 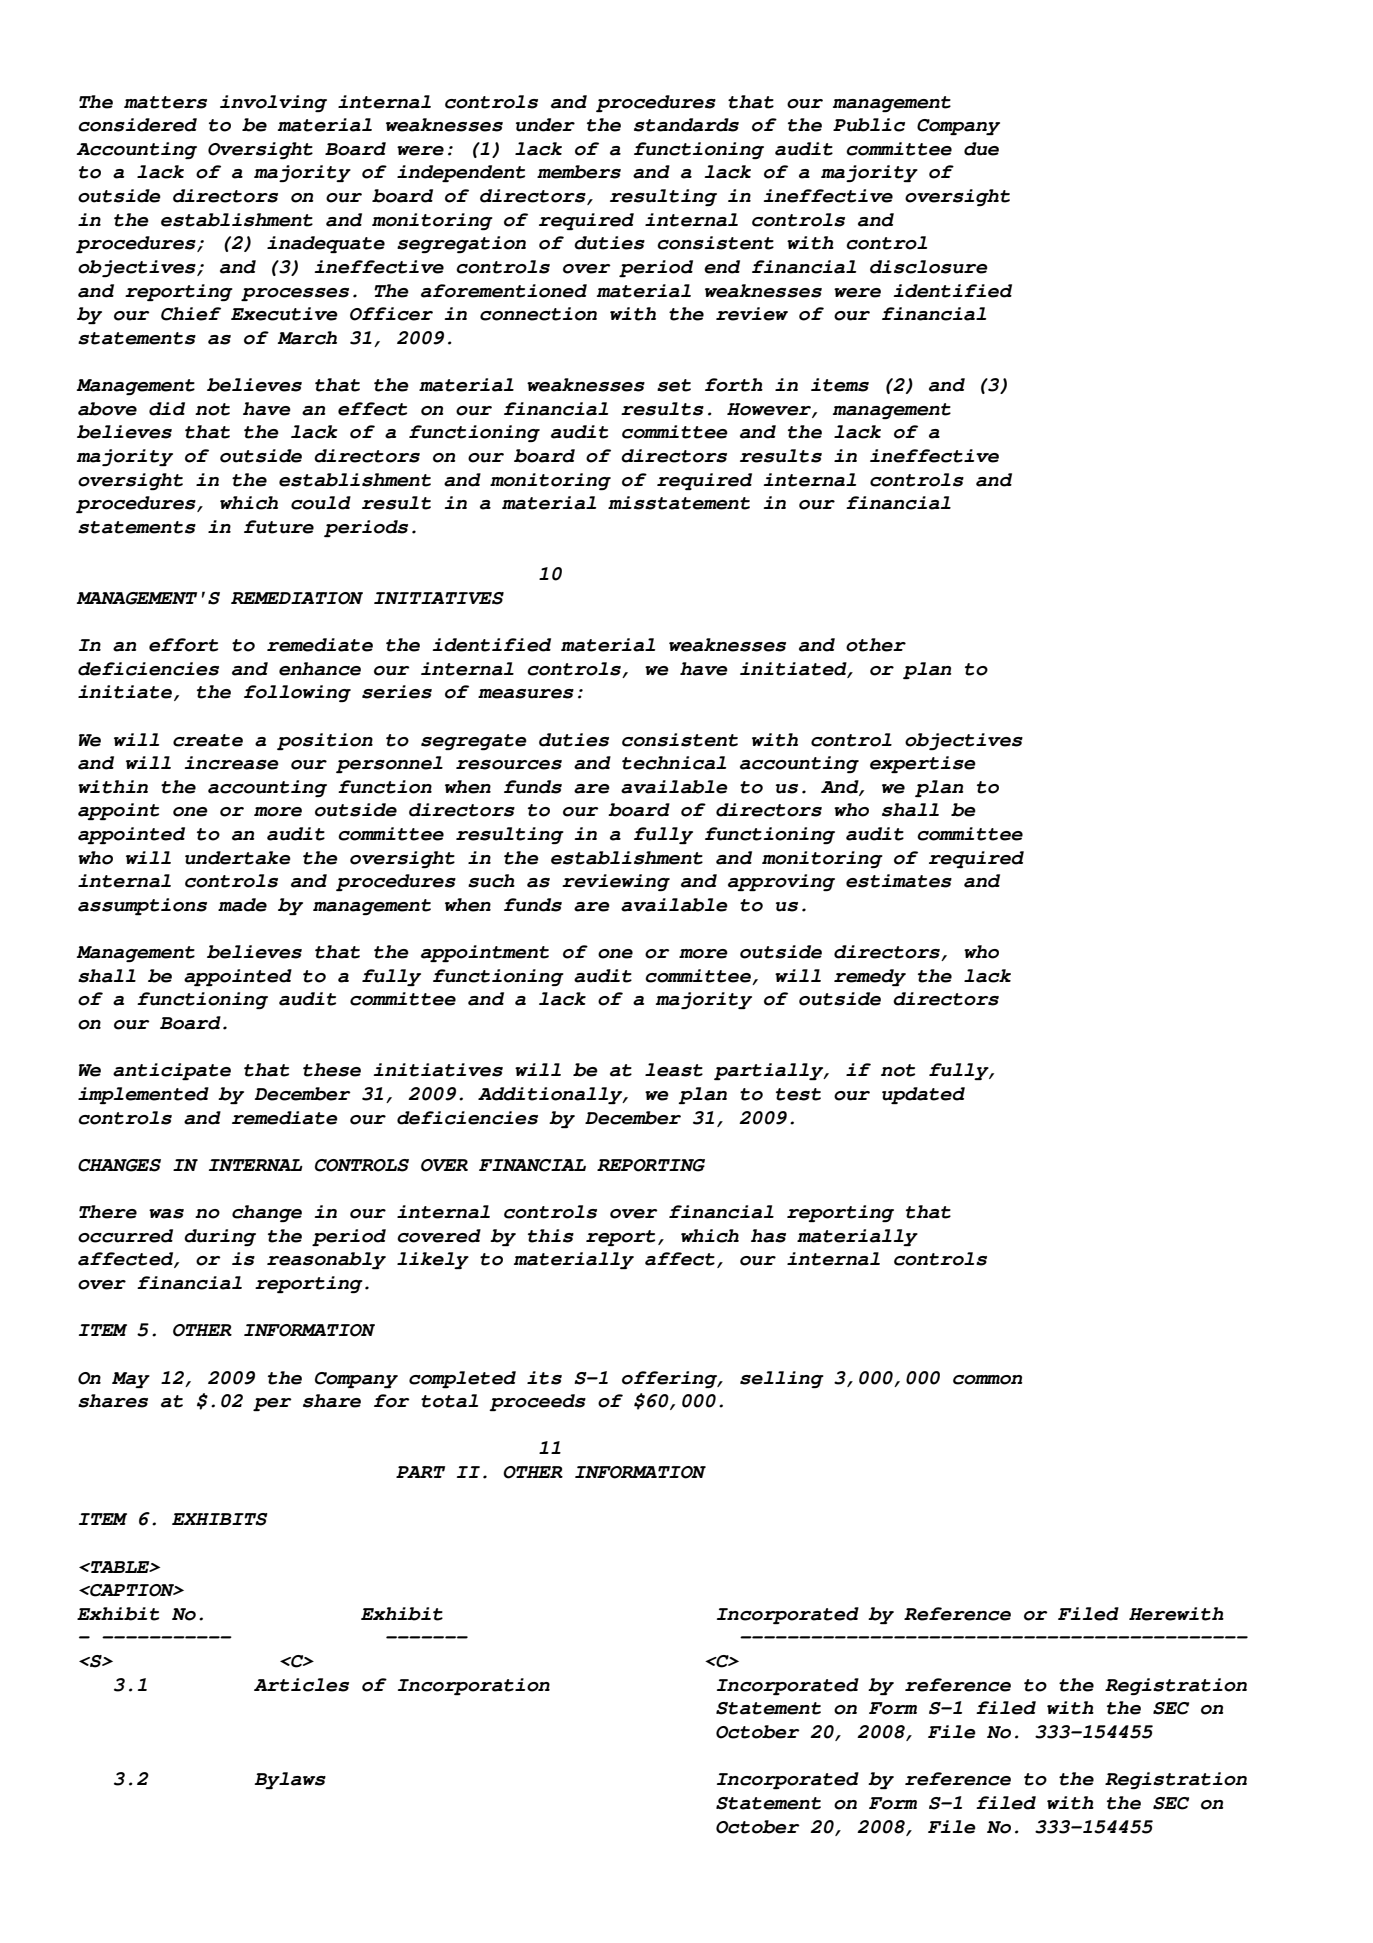 I want to click on anticipate, so click(x=172, y=1071).
